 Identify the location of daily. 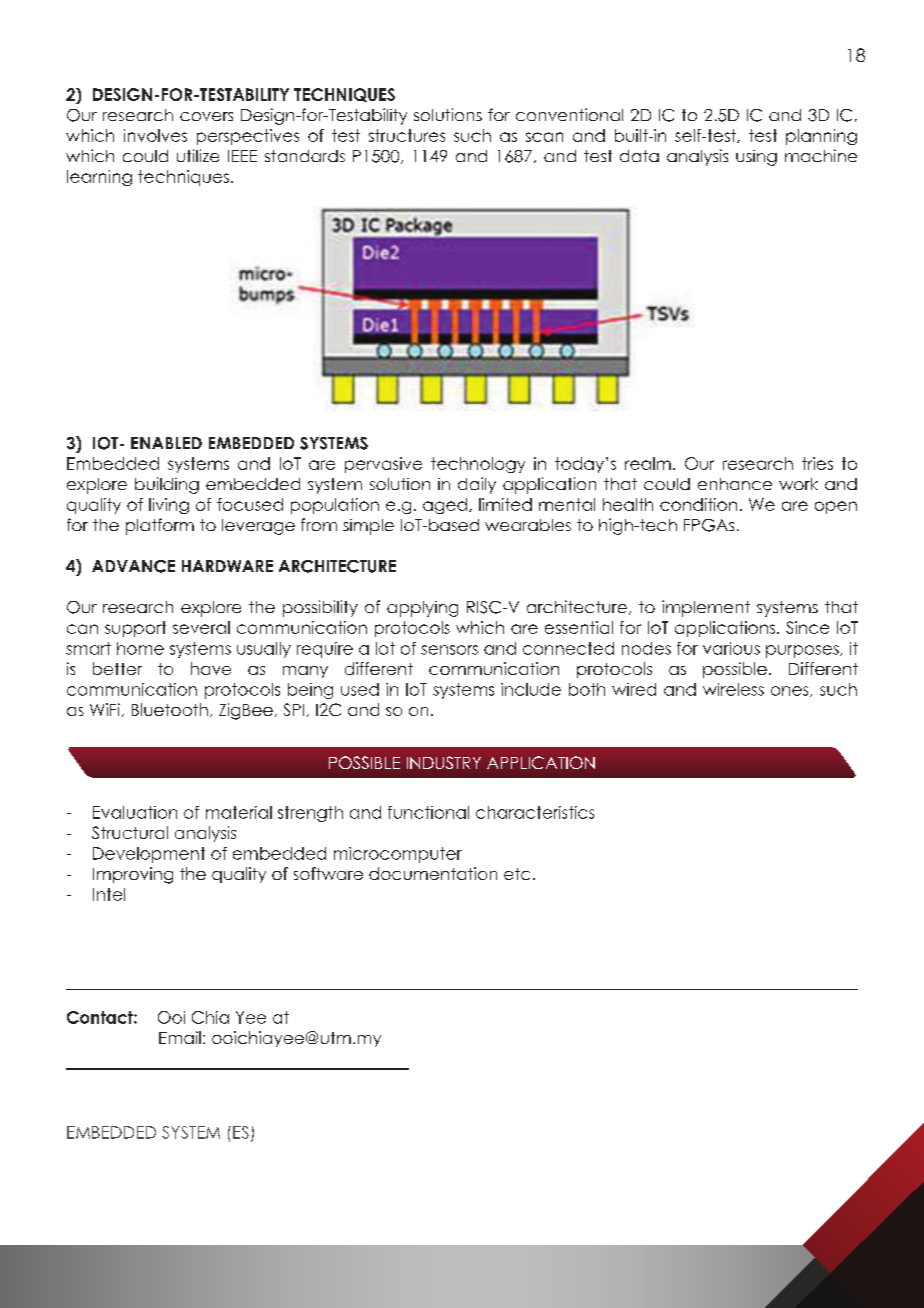
(477, 485).
